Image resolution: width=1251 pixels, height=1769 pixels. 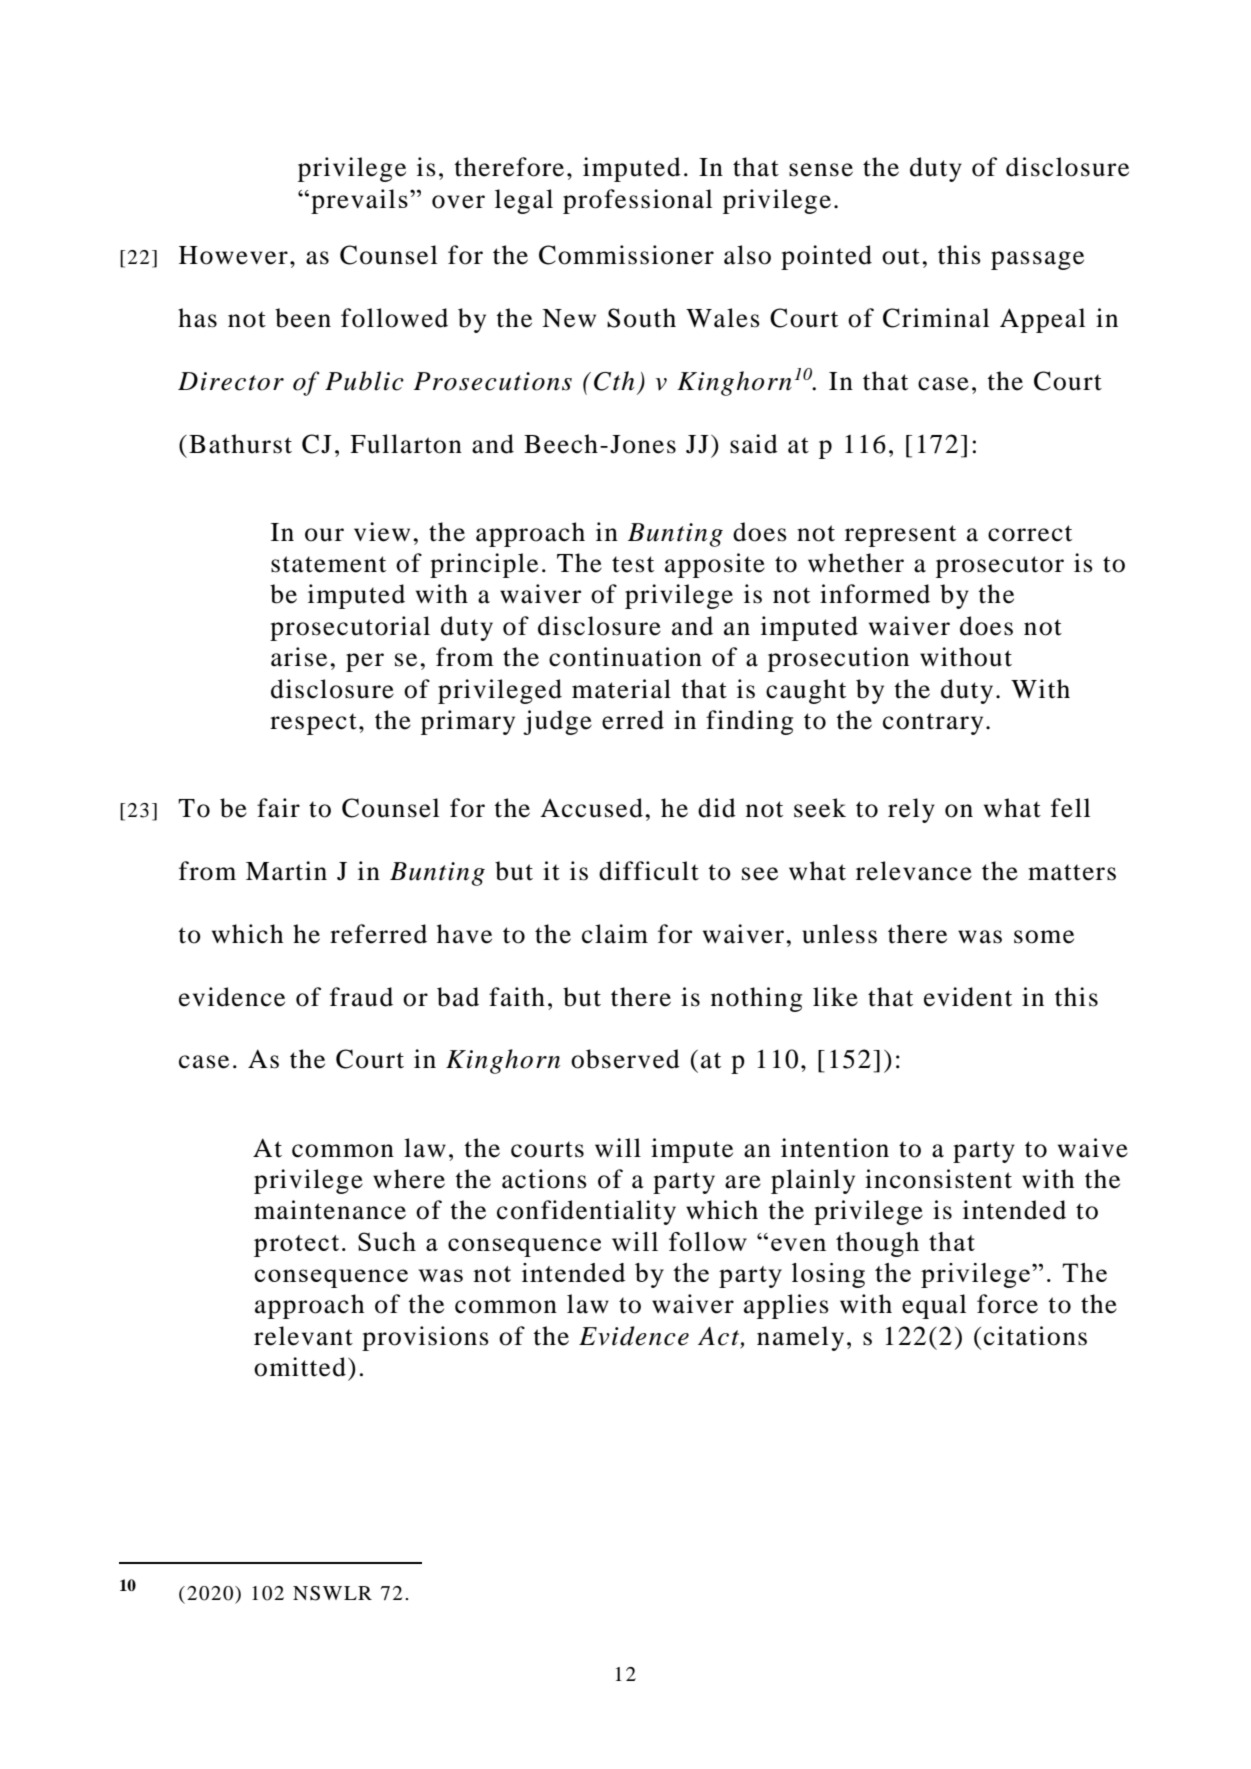 I want to click on relevant, so click(x=303, y=1336).
